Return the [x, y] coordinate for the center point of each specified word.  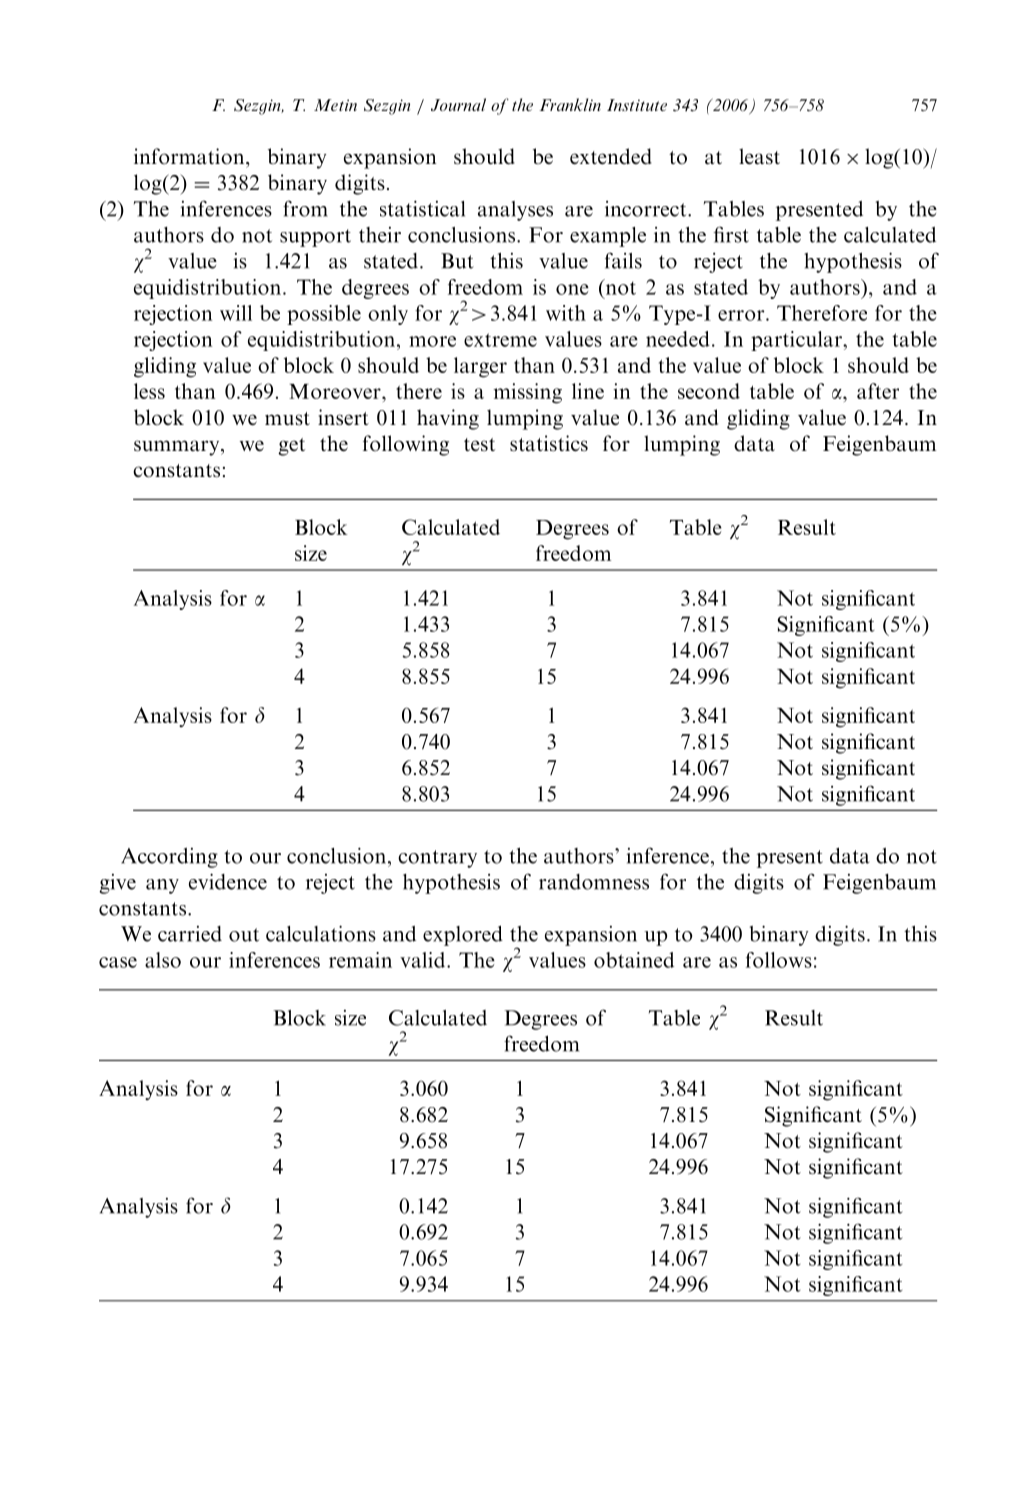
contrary [437, 859]
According [169, 858]
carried [190, 934]
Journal [458, 104]
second [709, 391]
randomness [594, 882]
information [190, 156]
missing [527, 393]
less [149, 391]
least [759, 156]
